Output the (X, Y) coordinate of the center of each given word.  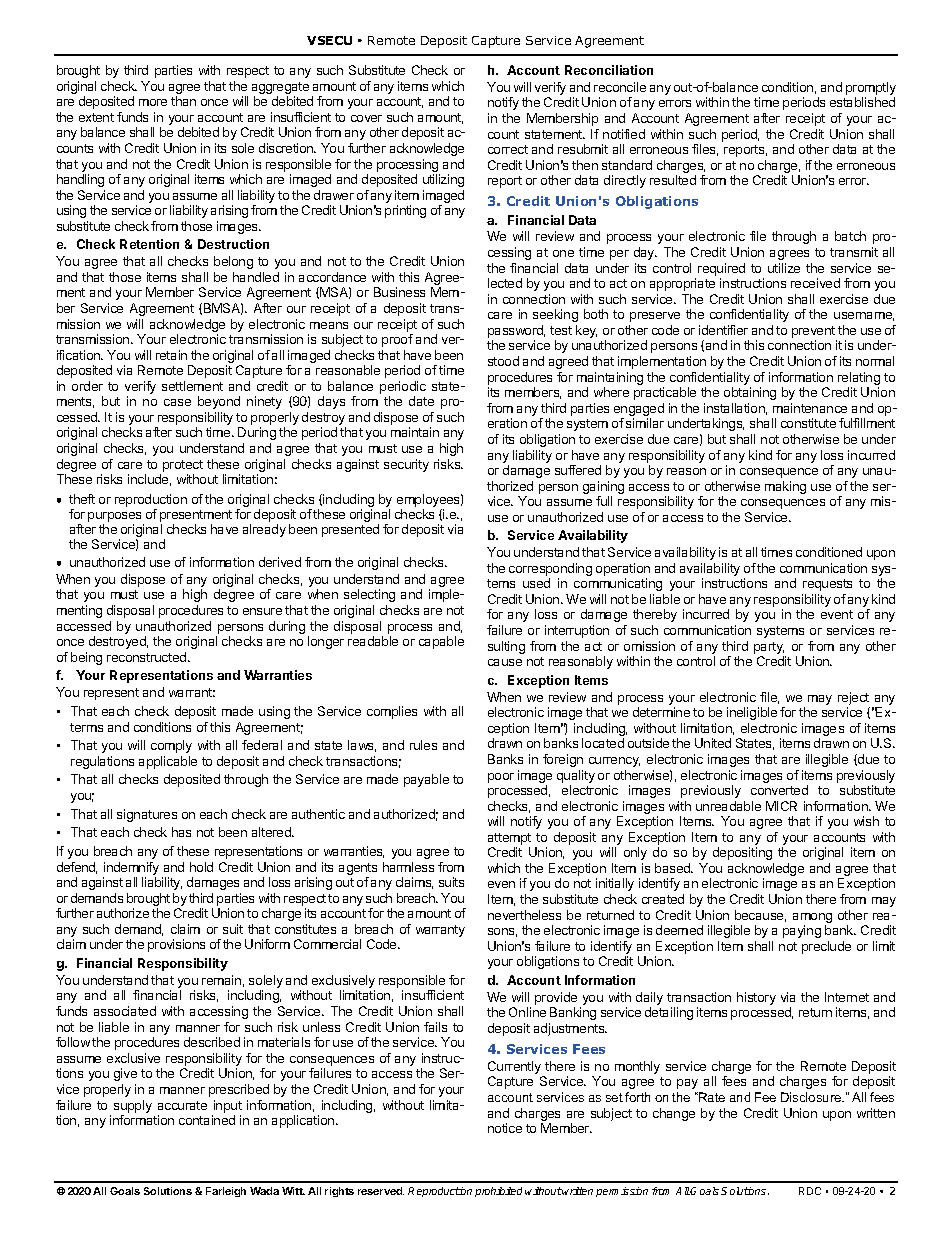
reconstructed (146, 657)
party (769, 648)
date (421, 401)
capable (441, 642)
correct (508, 149)
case (177, 402)
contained (207, 1120)
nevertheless (524, 915)
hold (201, 867)
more (153, 102)
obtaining (750, 393)
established (862, 102)
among (812, 919)
